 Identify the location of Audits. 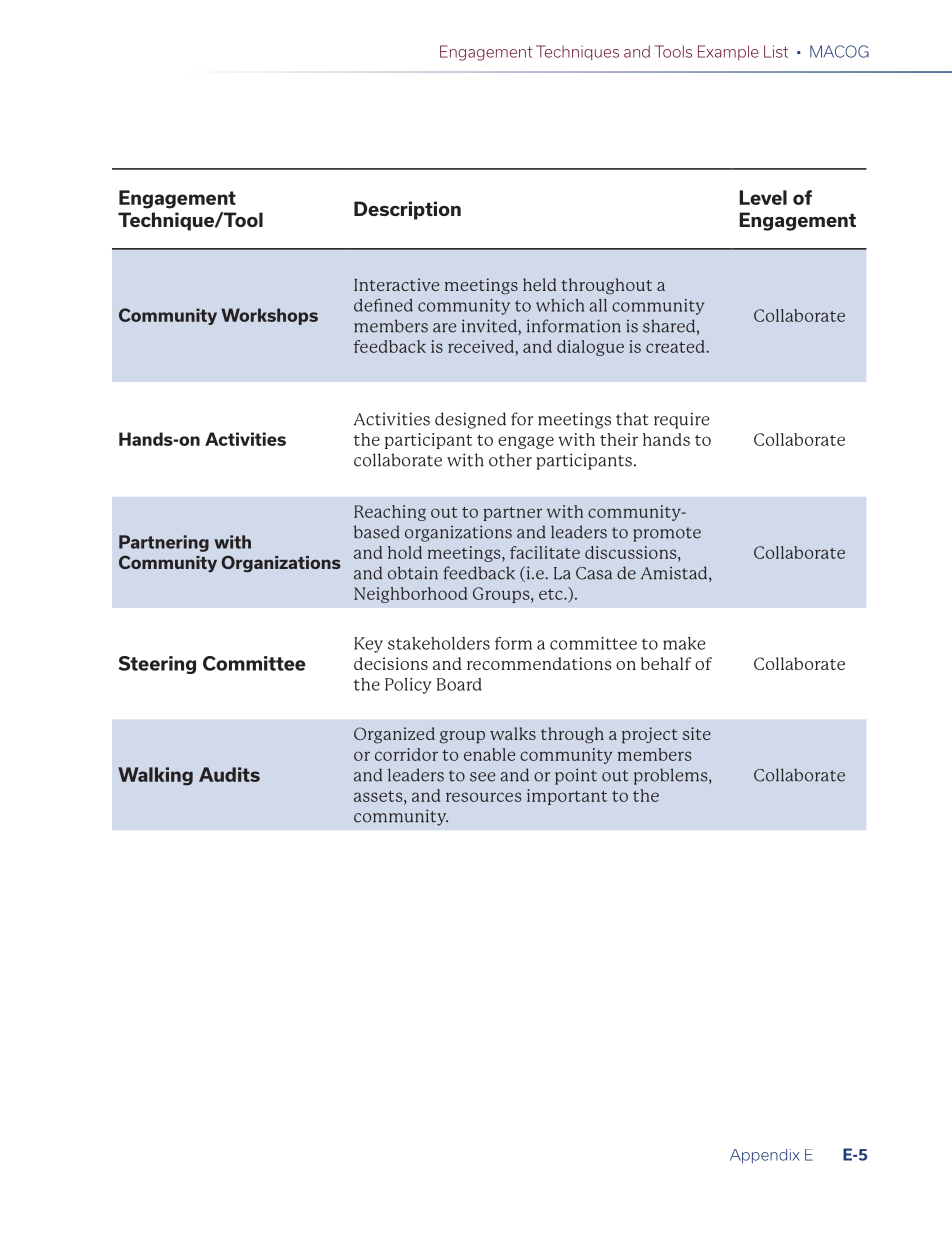
(229, 774).
